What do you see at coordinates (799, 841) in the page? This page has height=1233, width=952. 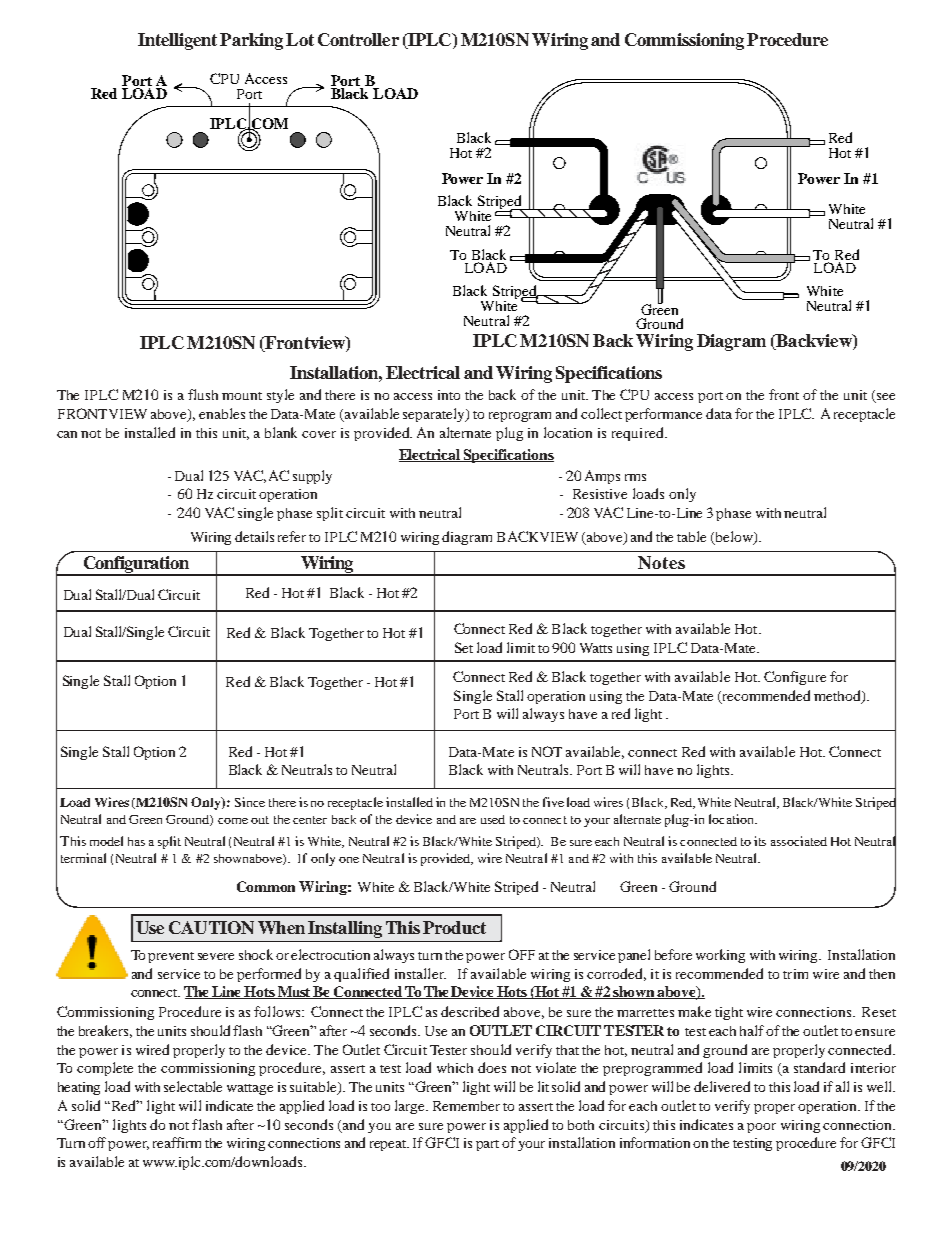 I see `associated` at bounding box center [799, 841].
